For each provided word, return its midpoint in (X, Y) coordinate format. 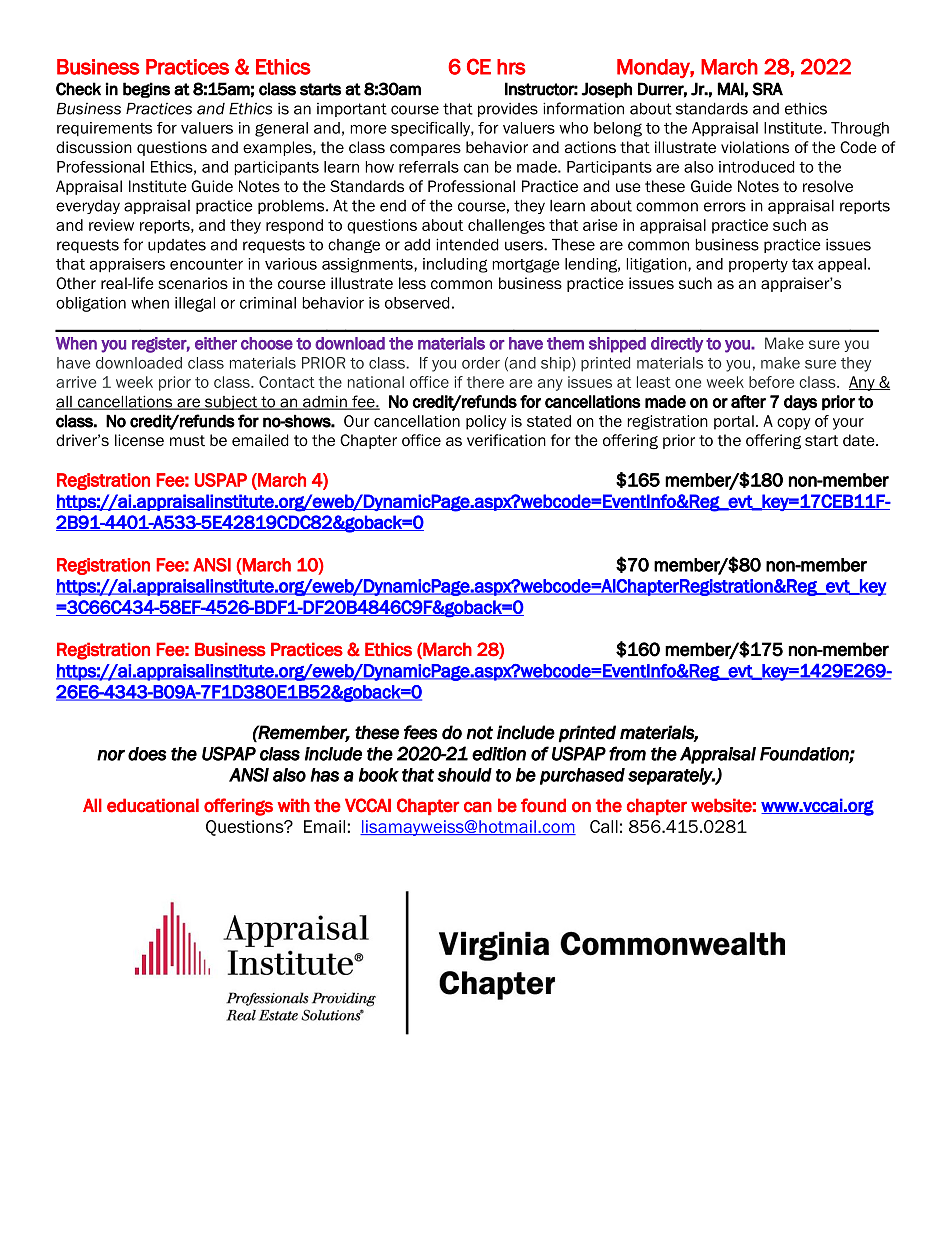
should (464, 775)
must (187, 441)
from (627, 753)
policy (486, 422)
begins (146, 90)
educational (153, 805)
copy (793, 424)
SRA (767, 89)
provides (508, 110)
